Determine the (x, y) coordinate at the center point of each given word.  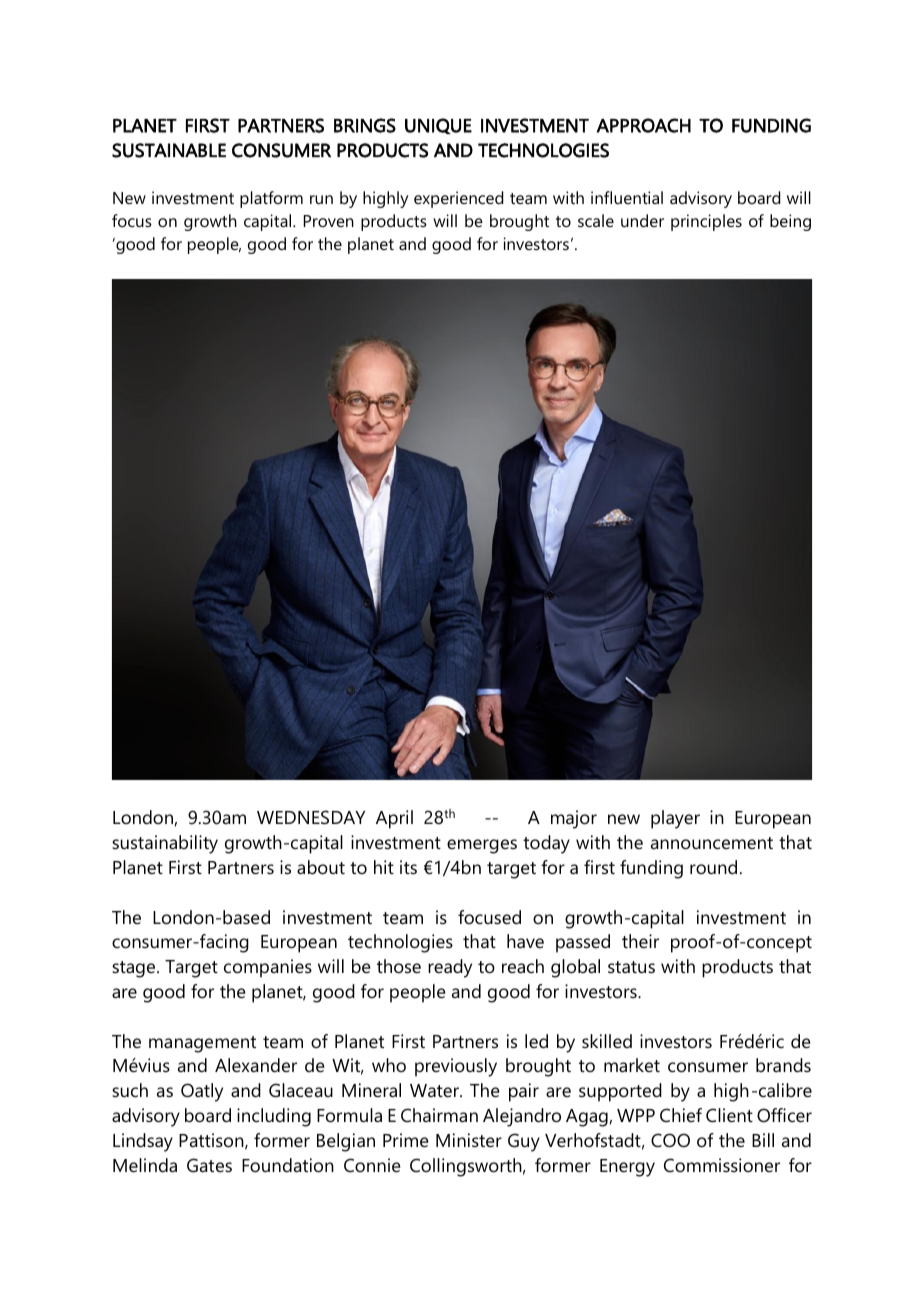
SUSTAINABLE (169, 150)
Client (729, 1115)
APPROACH (644, 125)
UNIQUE (438, 126)
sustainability (165, 844)
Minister (469, 1140)
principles (706, 222)
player (675, 819)
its (408, 867)
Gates (209, 1165)
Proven (329, 221)
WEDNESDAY (311, 817)
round (713, 867)
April (394, 819)
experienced (458, 199)
